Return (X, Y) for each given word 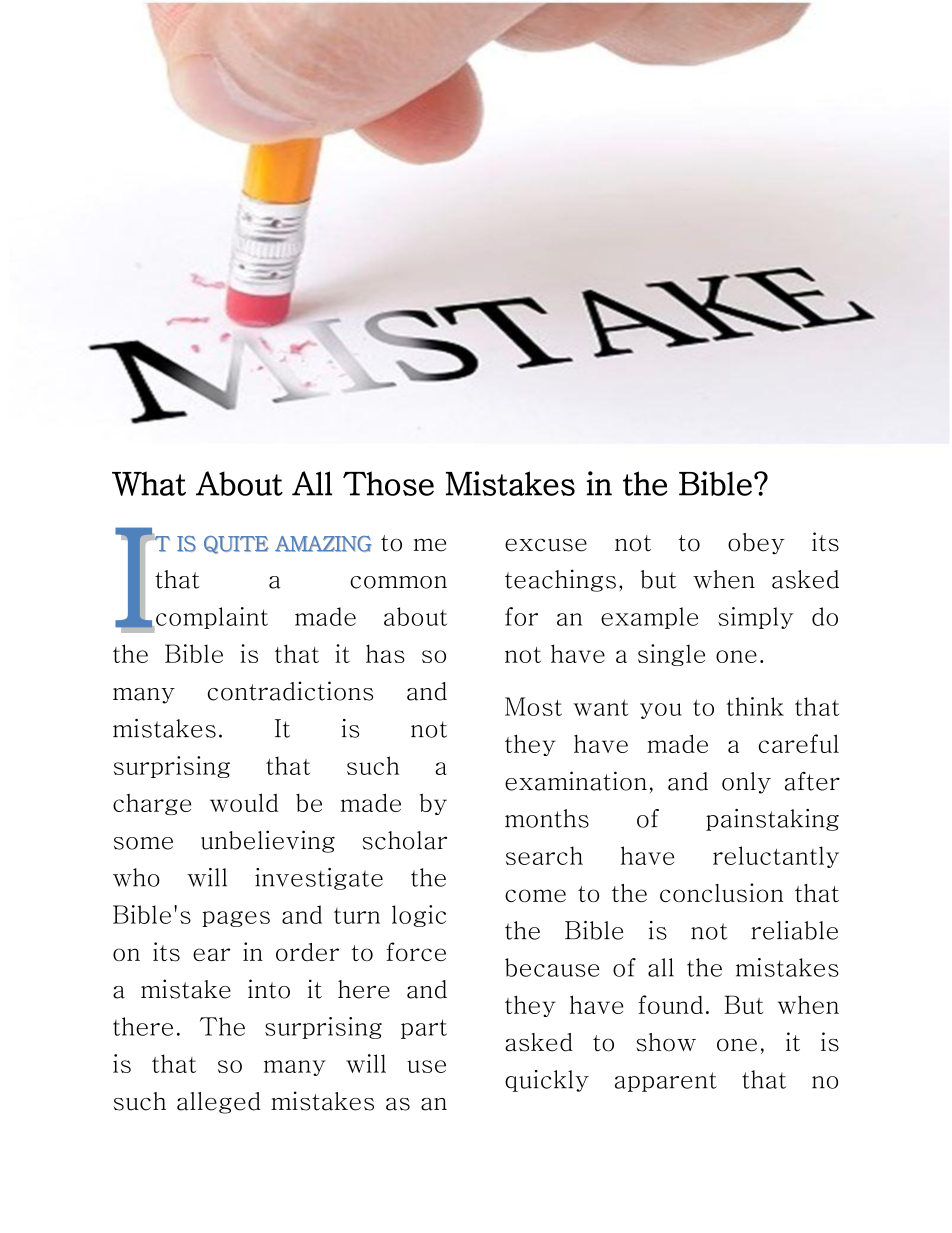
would (244, 802)
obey (756, 544)
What (149, 483)
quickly (547, 1081)
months (547, 818)
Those (388, 483)
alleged (219, 1103)
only (746, 783)
